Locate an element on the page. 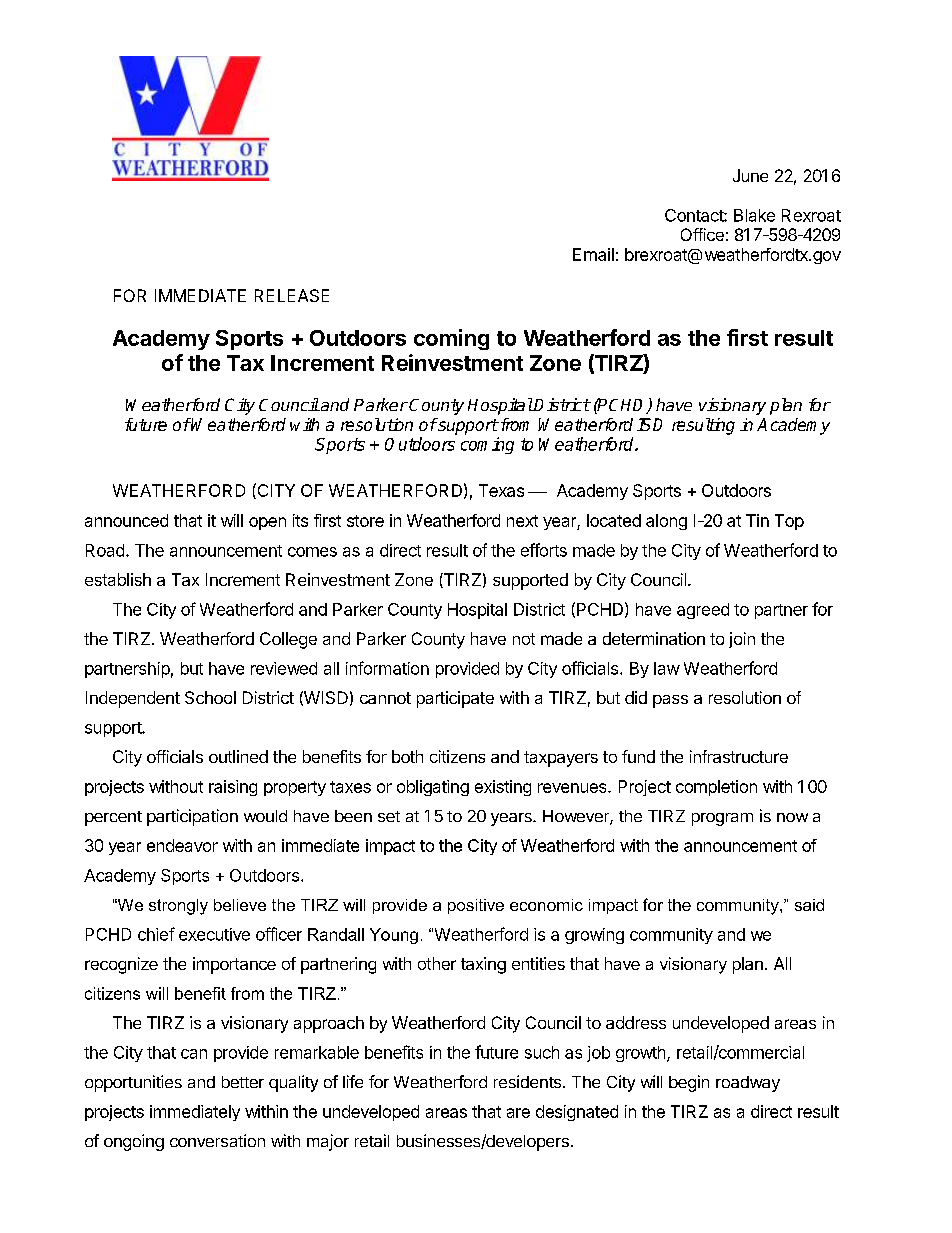 The width and height of the document is (952, 1233). Texas is located at coordinates (501, 490).
